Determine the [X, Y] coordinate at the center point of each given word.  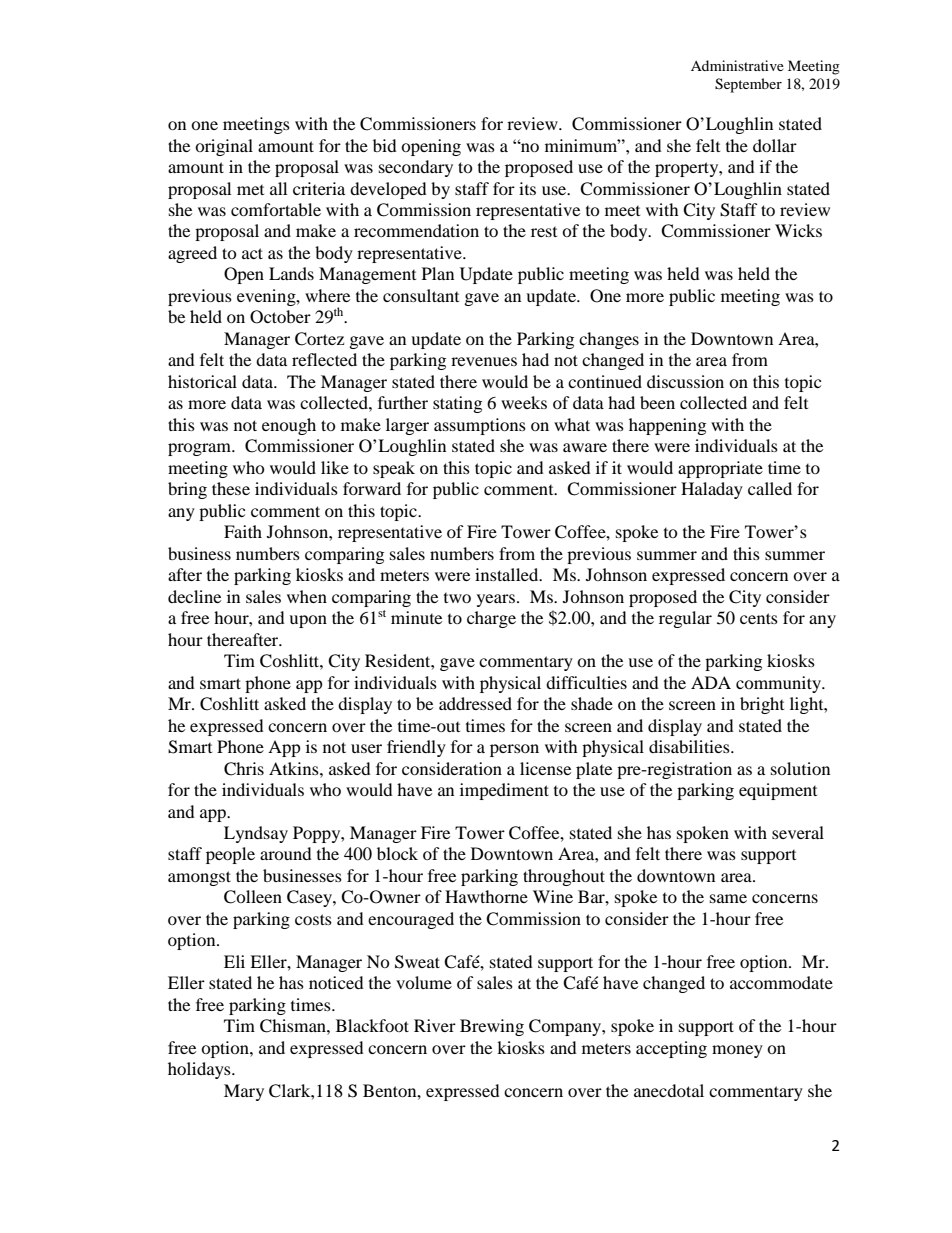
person [514, 750]
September [748, 85]
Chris [244, 769]
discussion [685, 381]
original [224, 147]
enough [289, 426]
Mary [244, 1092]
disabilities [690, 746]
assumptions [480, 426]
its [527, 188]
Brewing [492, 1027]
